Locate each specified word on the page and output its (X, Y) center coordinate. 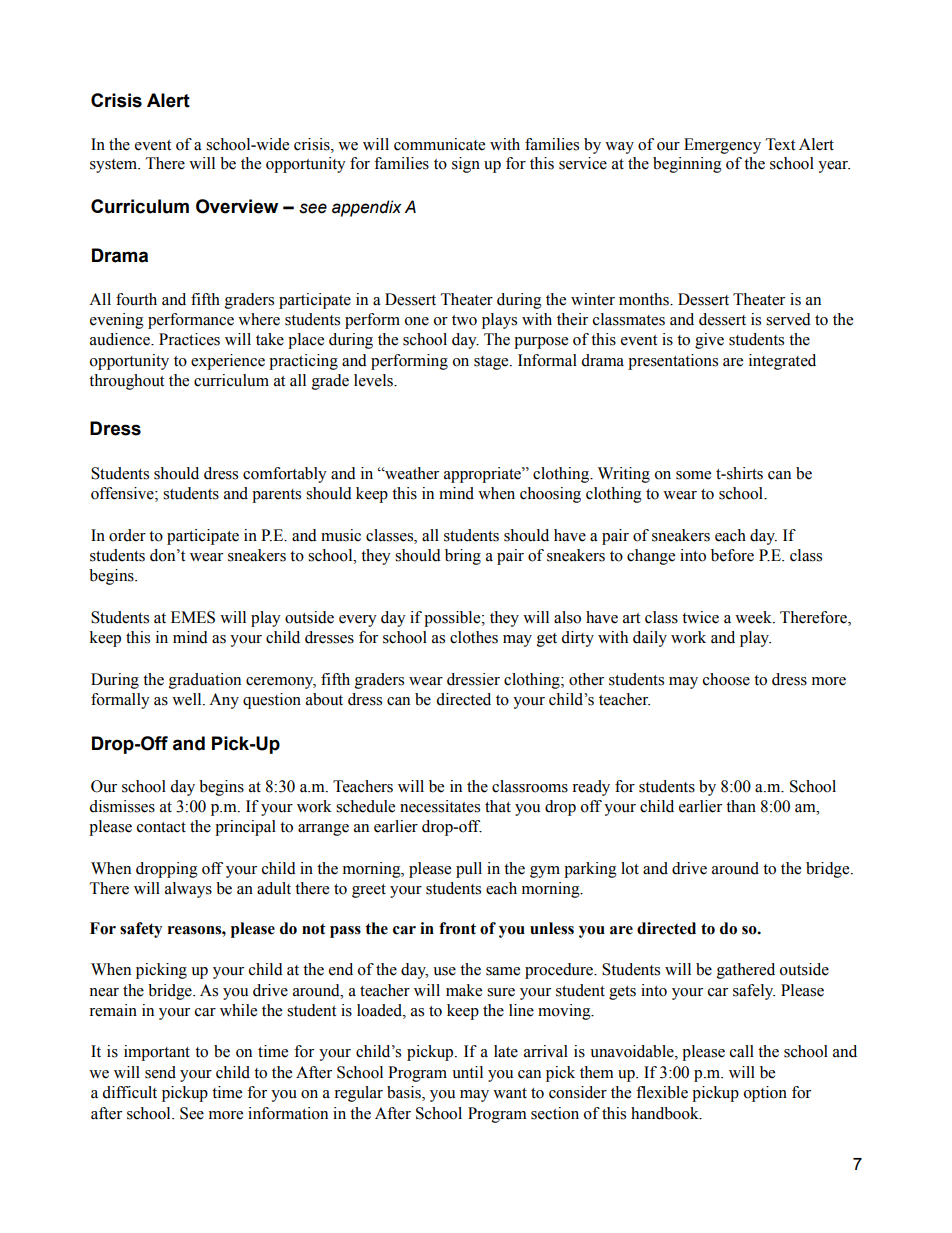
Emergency (722, 146)
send (160, 1072)
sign (466, 165)
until (467, 1072)
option (765, 1094)
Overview (237, 206)
